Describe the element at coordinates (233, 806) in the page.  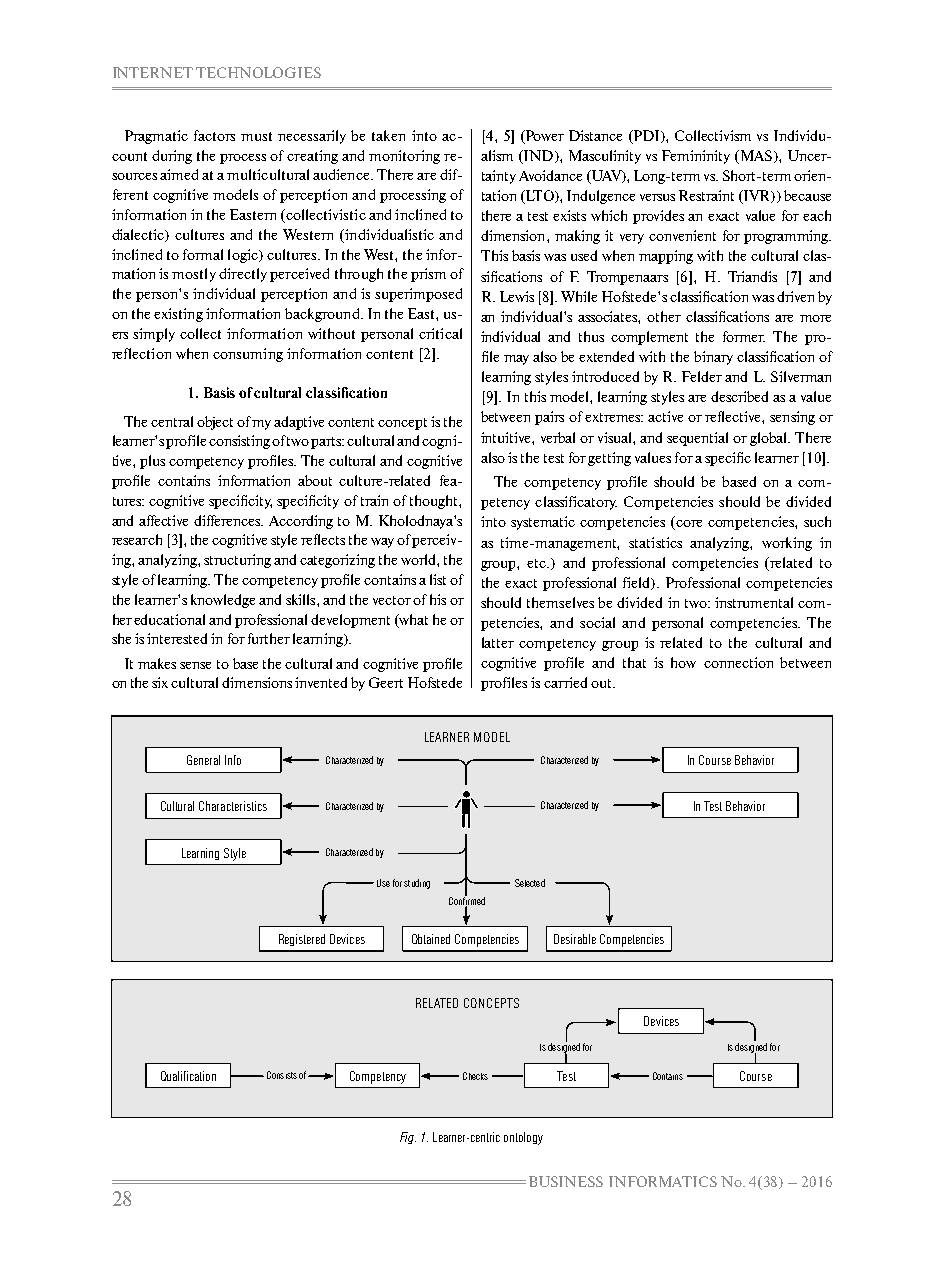
I see `Characteristics` at that location.
